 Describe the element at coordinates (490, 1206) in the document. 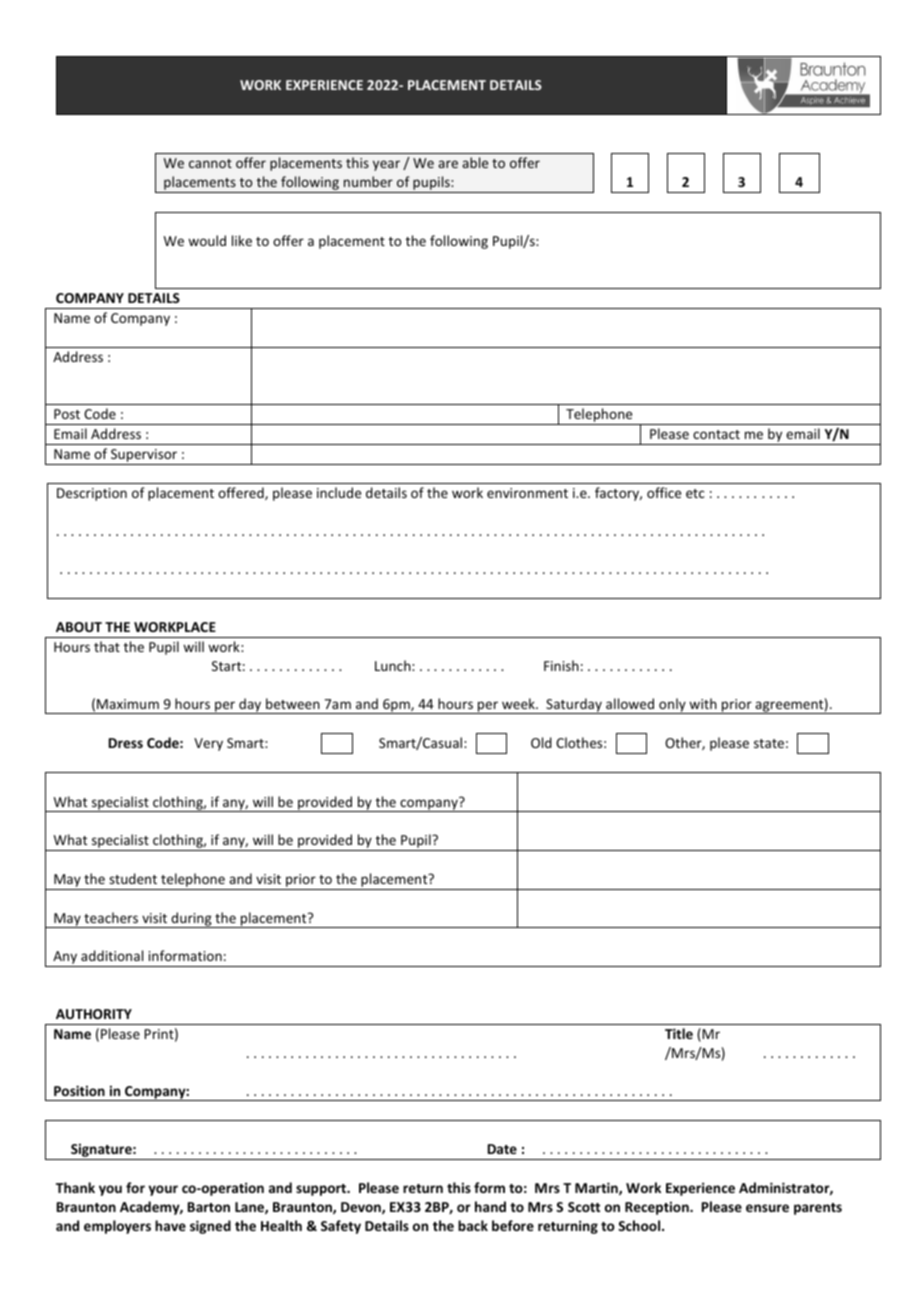

I see `hand` at that location.
